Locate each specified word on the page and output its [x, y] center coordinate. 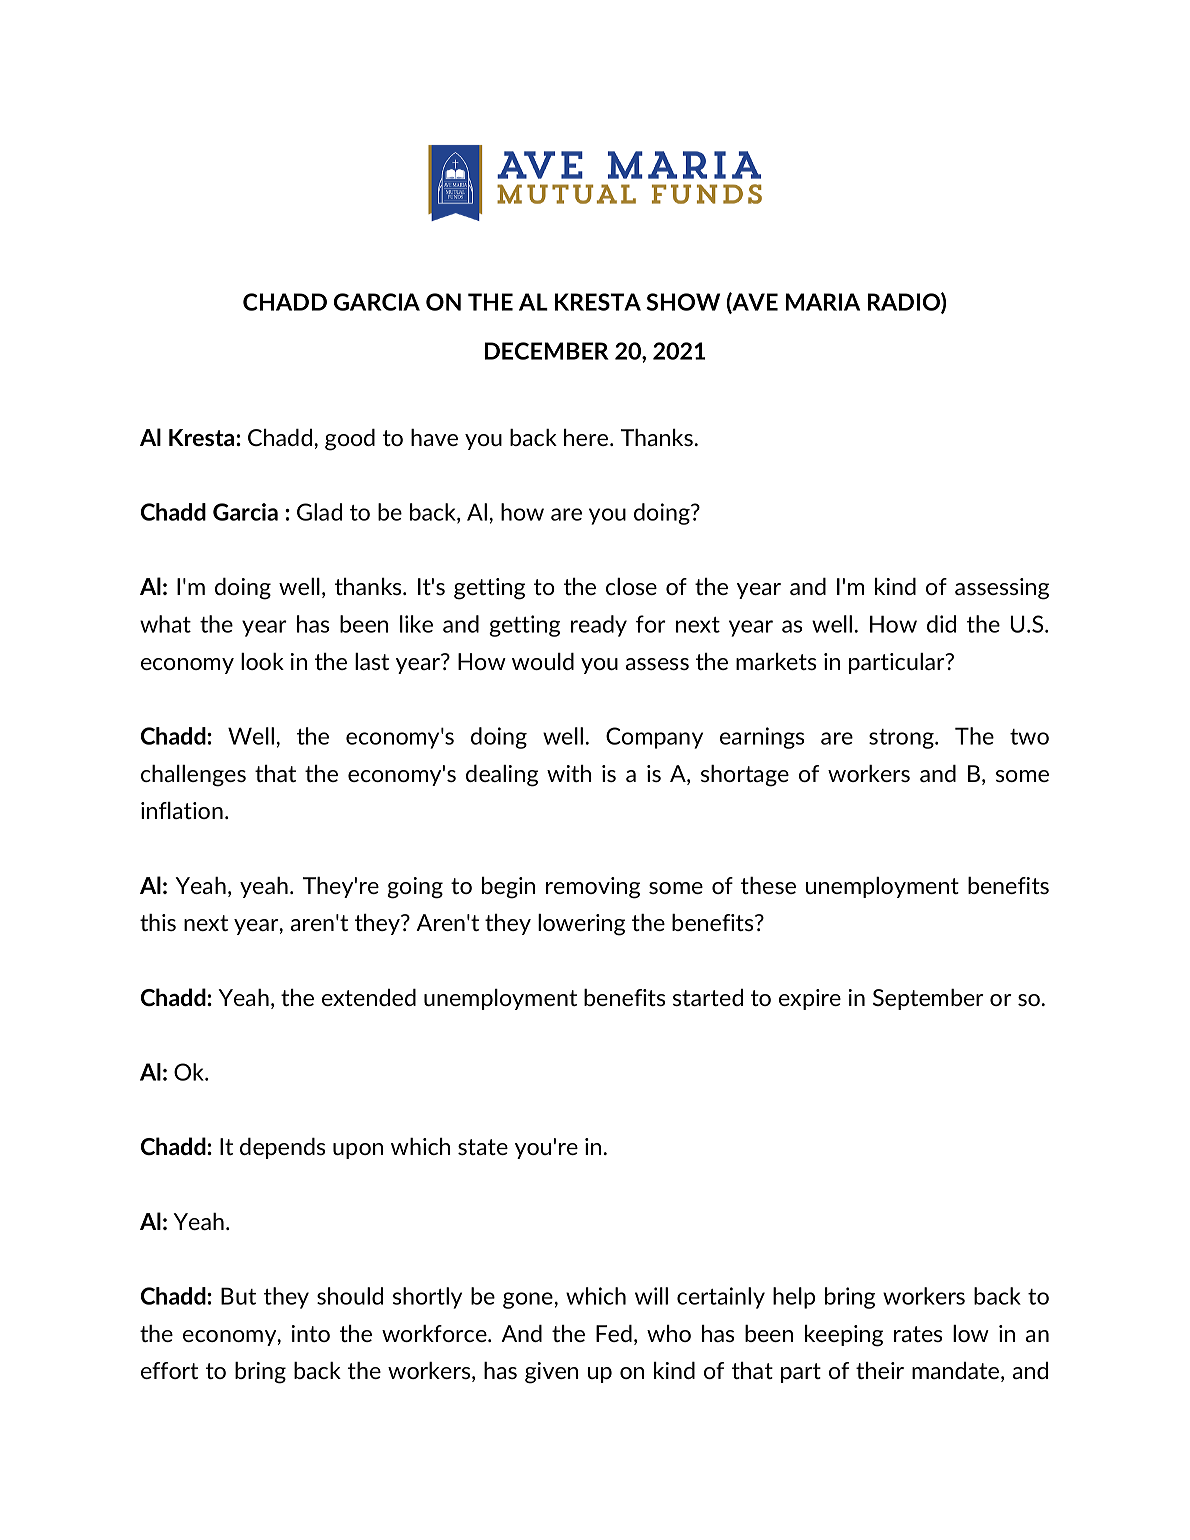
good [350, 440]
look [262, 661]
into [311, 1333]
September [928, 999]
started [708, 997]
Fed [614, 1333]
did [941, 624]
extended [369, 997]
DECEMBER [546, 351]
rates [918, 1334]
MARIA [823, 302]
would [543, 661]
